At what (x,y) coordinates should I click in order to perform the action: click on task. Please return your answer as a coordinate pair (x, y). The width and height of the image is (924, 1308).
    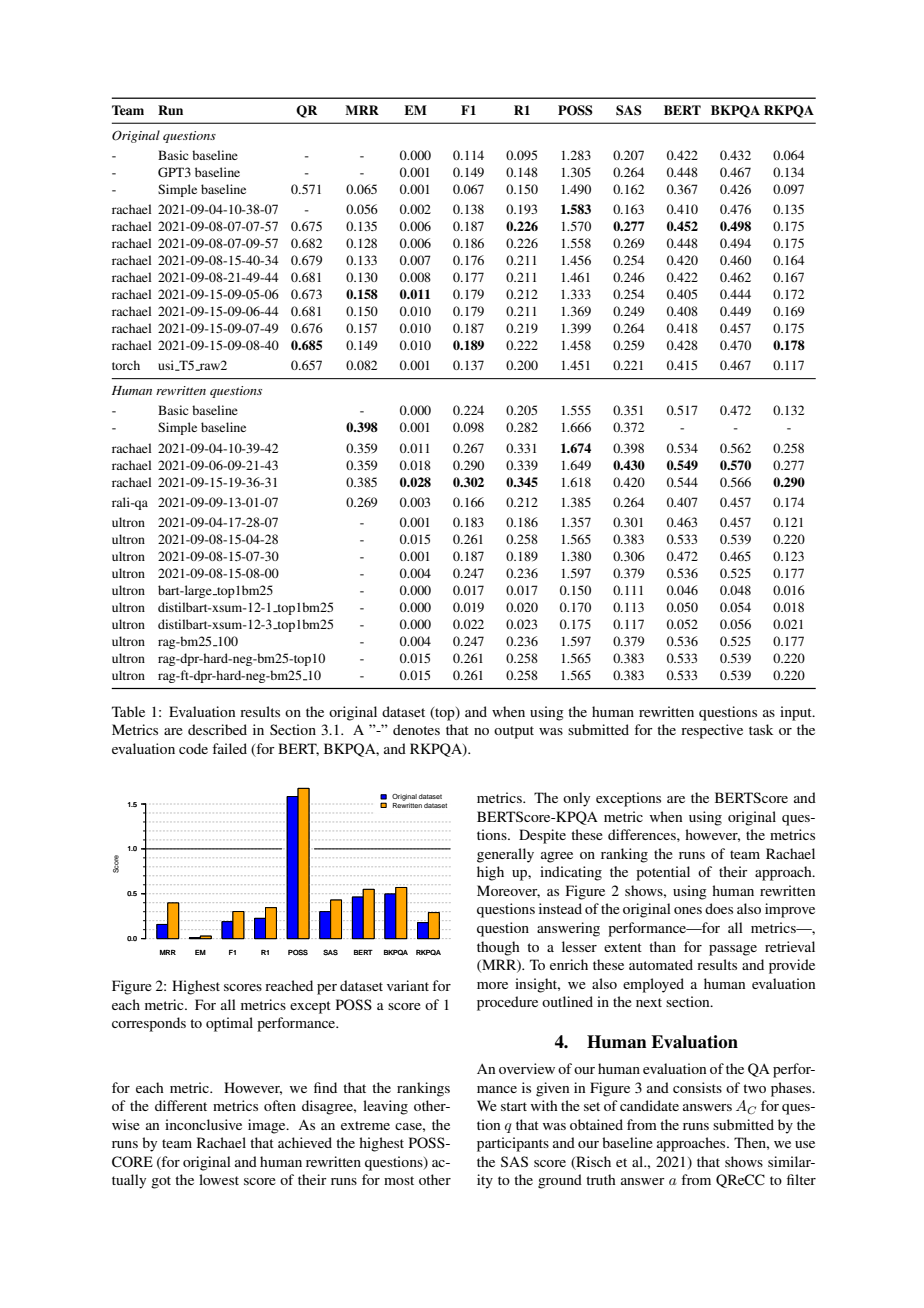
    Looking at the image, I should click on (761, 729).
